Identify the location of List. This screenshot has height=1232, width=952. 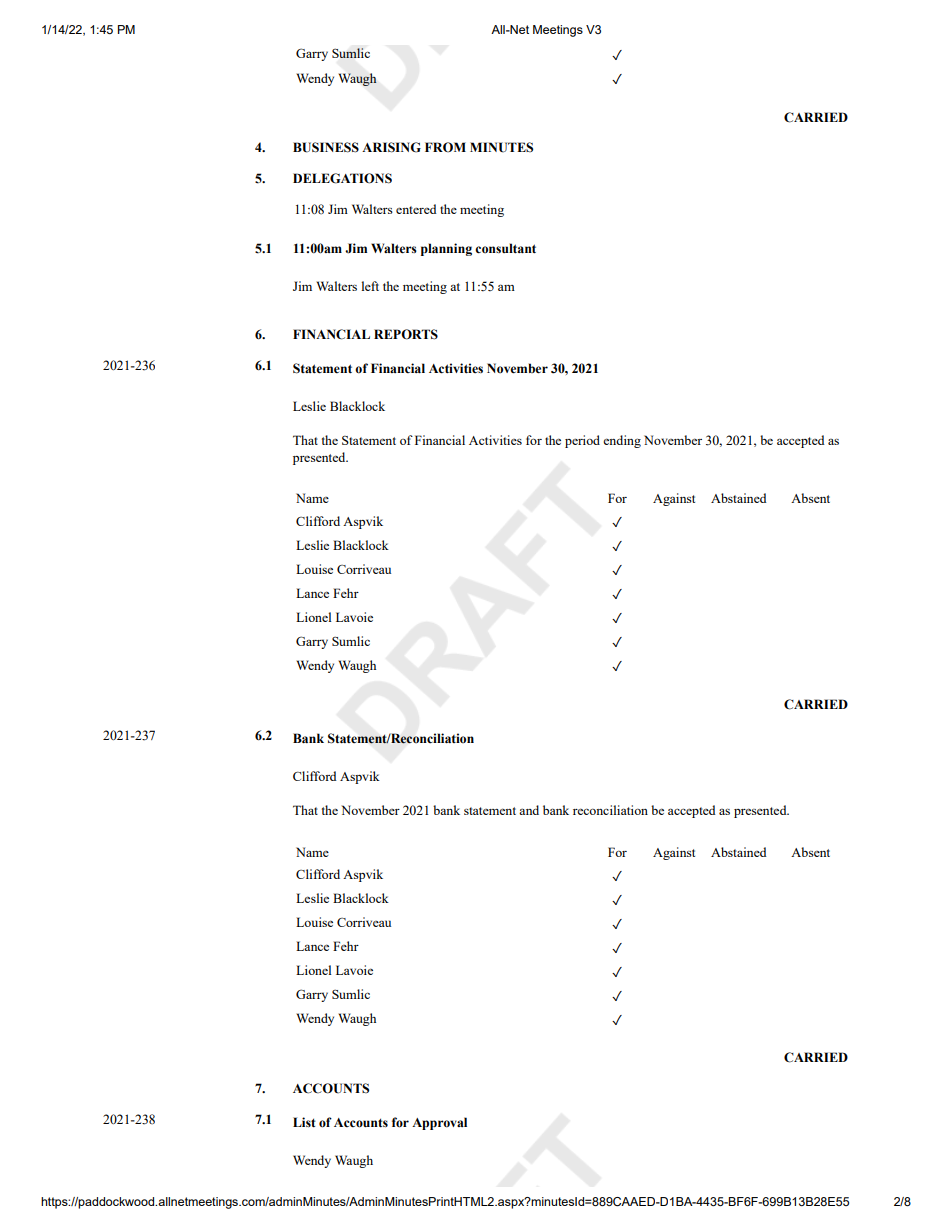
(304, 1122).
